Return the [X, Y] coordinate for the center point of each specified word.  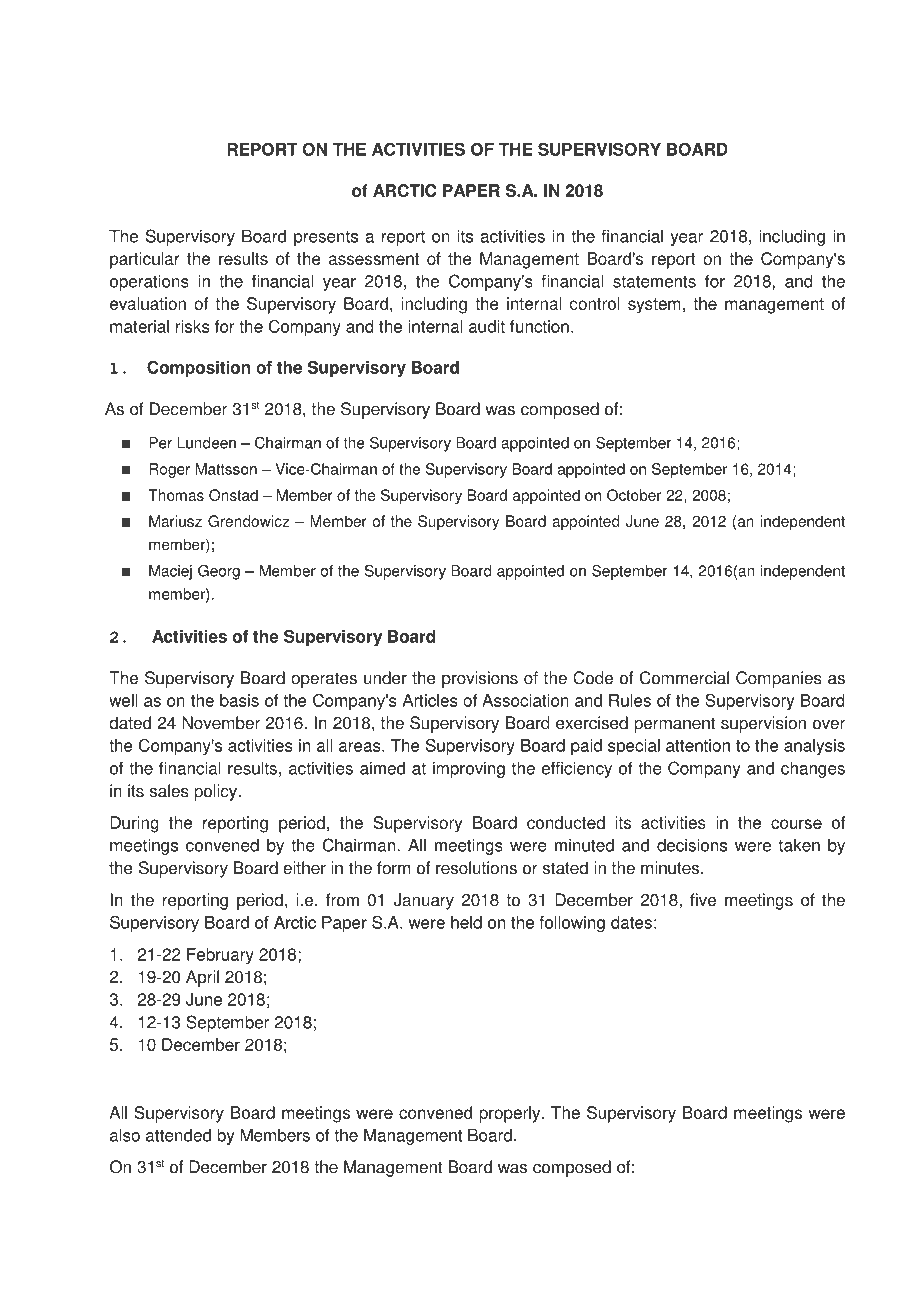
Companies [779, 679]
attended [178, 1135]
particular [145, 260]
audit [487, 326]
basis [239, 700]
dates [631, 922]
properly [511, 1114]
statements [654, 281]
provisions [480, 679]
